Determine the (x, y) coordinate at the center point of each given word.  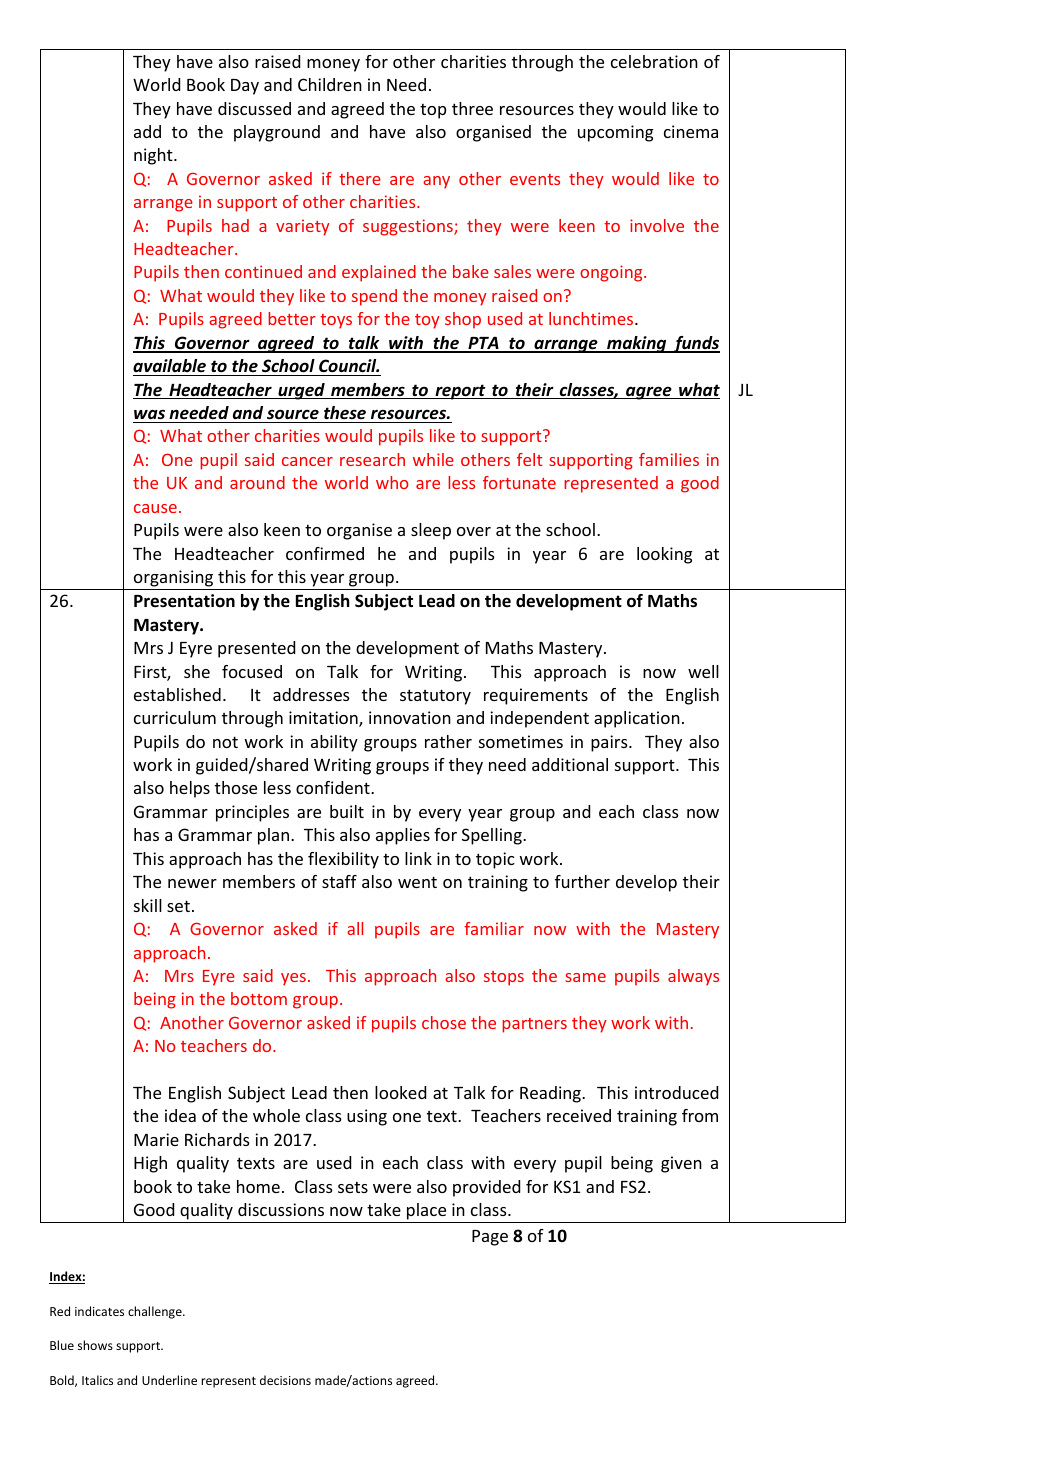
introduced (676, 1092)
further (582, 881)
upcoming (615, 133)
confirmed (325, 553)
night (154, 156)
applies (403, 836)
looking (664, 555)
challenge (156, 1312)
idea (180, 1115)
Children (330, 84)
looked (400, 1092)
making (637, 344)
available (169, 365)
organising (173, 578)
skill (148, 905)
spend (374, 297)
